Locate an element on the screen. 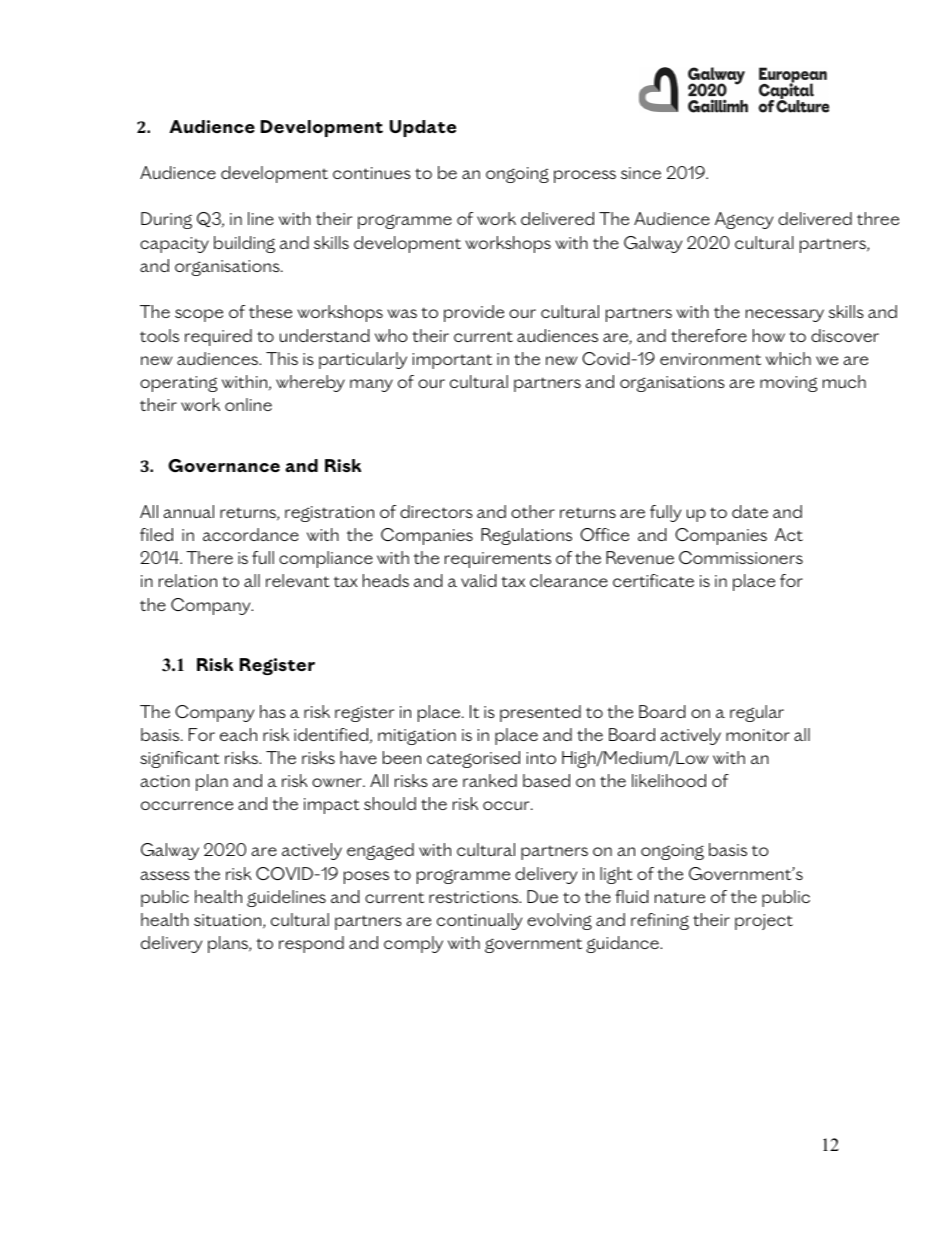 The height and width of the screenshot is (1233, 952). how is located at coordinates (769, 335).
